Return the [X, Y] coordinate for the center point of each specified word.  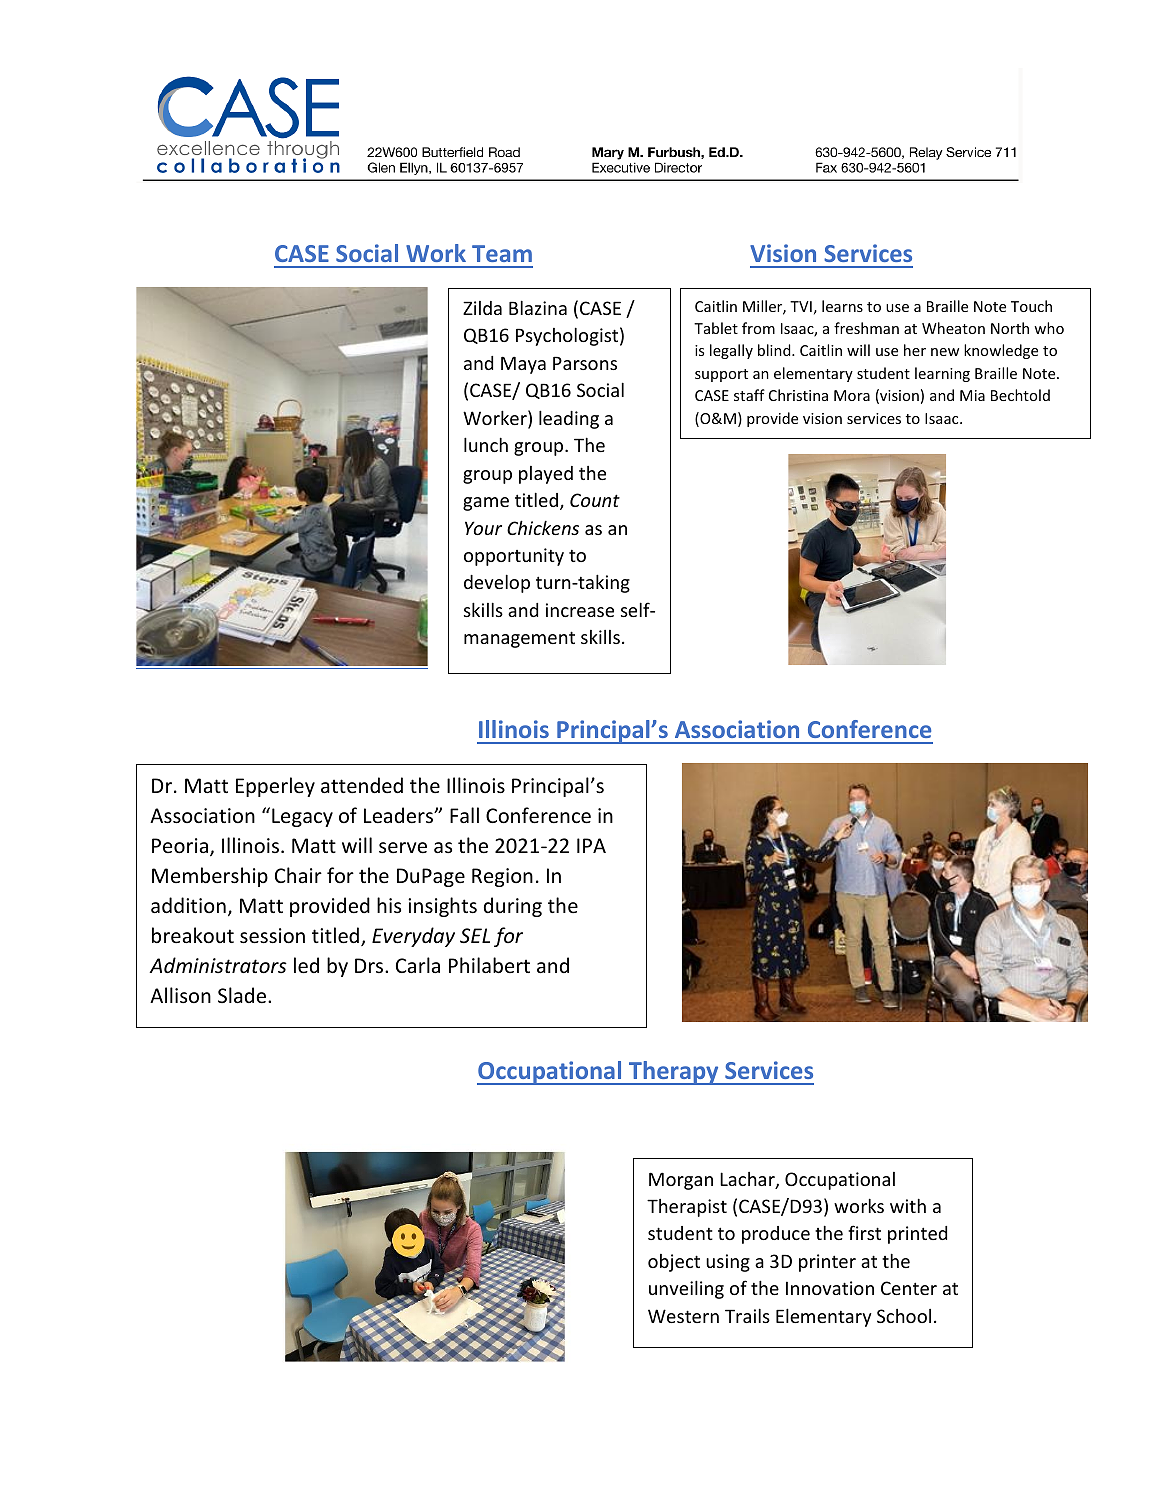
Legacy [302, 817]
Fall [464, 815]
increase [580, 610]
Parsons [585, 363]
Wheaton [953, 328]
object [674, 1263]
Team [502, 253]
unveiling [686, 1289]
